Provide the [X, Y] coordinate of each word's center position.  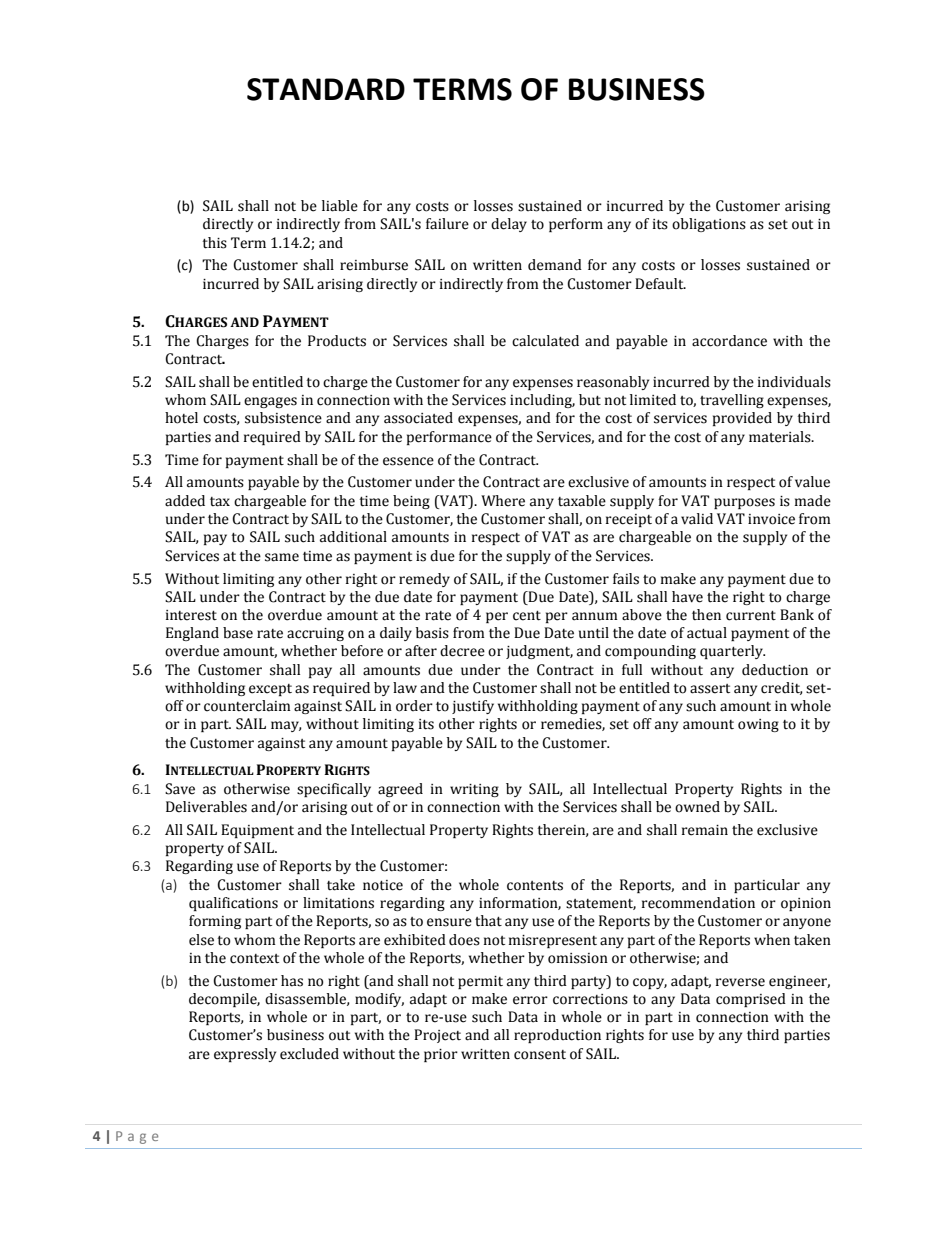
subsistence [283, 418]
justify [473, 707]
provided [742, 419]
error [530, 1000]
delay [509, 225]
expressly [245, 1055]
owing [758, 725]
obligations [709, 225]
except [270, 690]
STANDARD [326, 89]
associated [418, 418]
